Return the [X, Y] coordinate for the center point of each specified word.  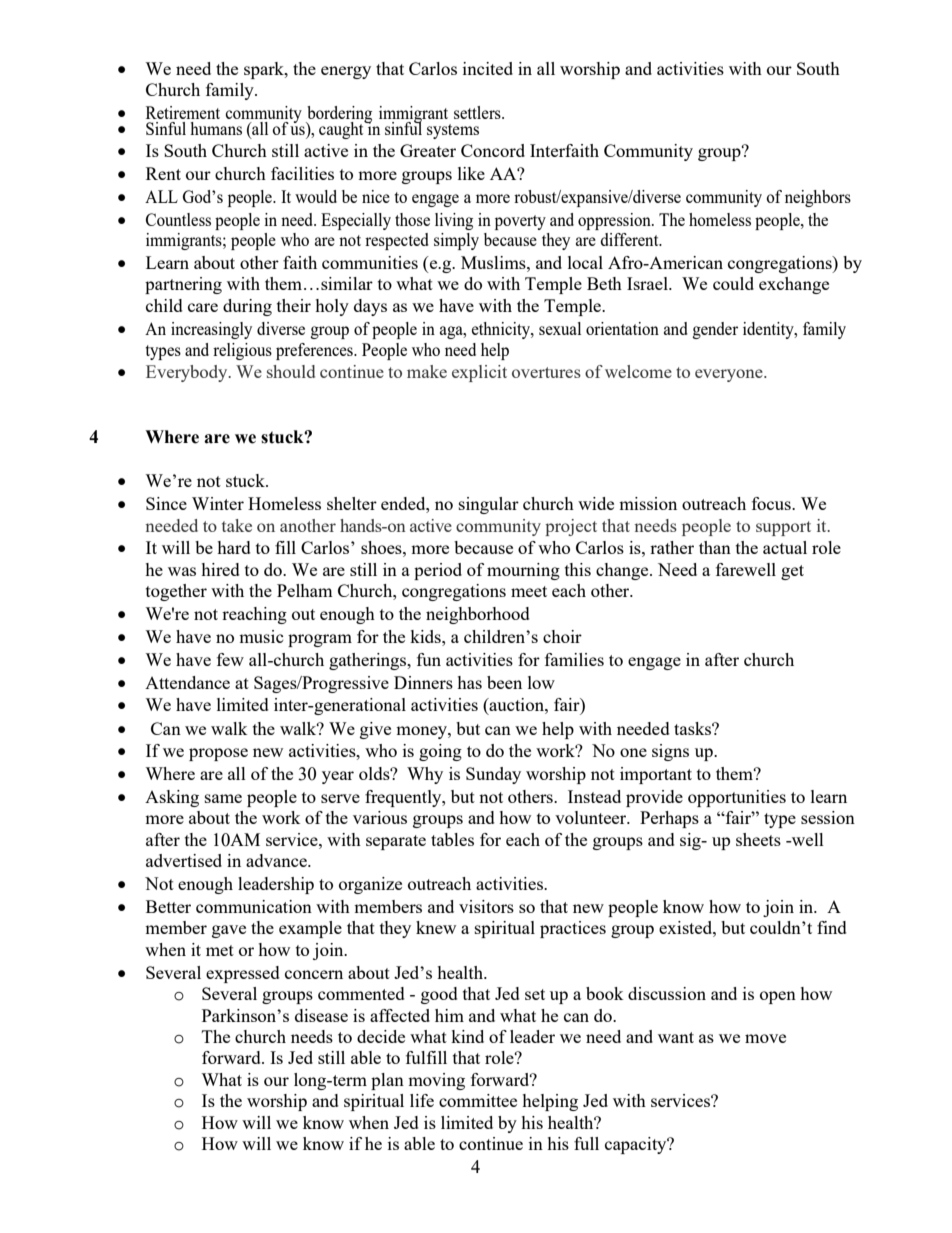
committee [478, 1100]
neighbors [818, 198]
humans [216, 128]
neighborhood [478, 615]
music [261, 636]
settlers [478, 112]
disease [321, 1015]
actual [785, 547]
